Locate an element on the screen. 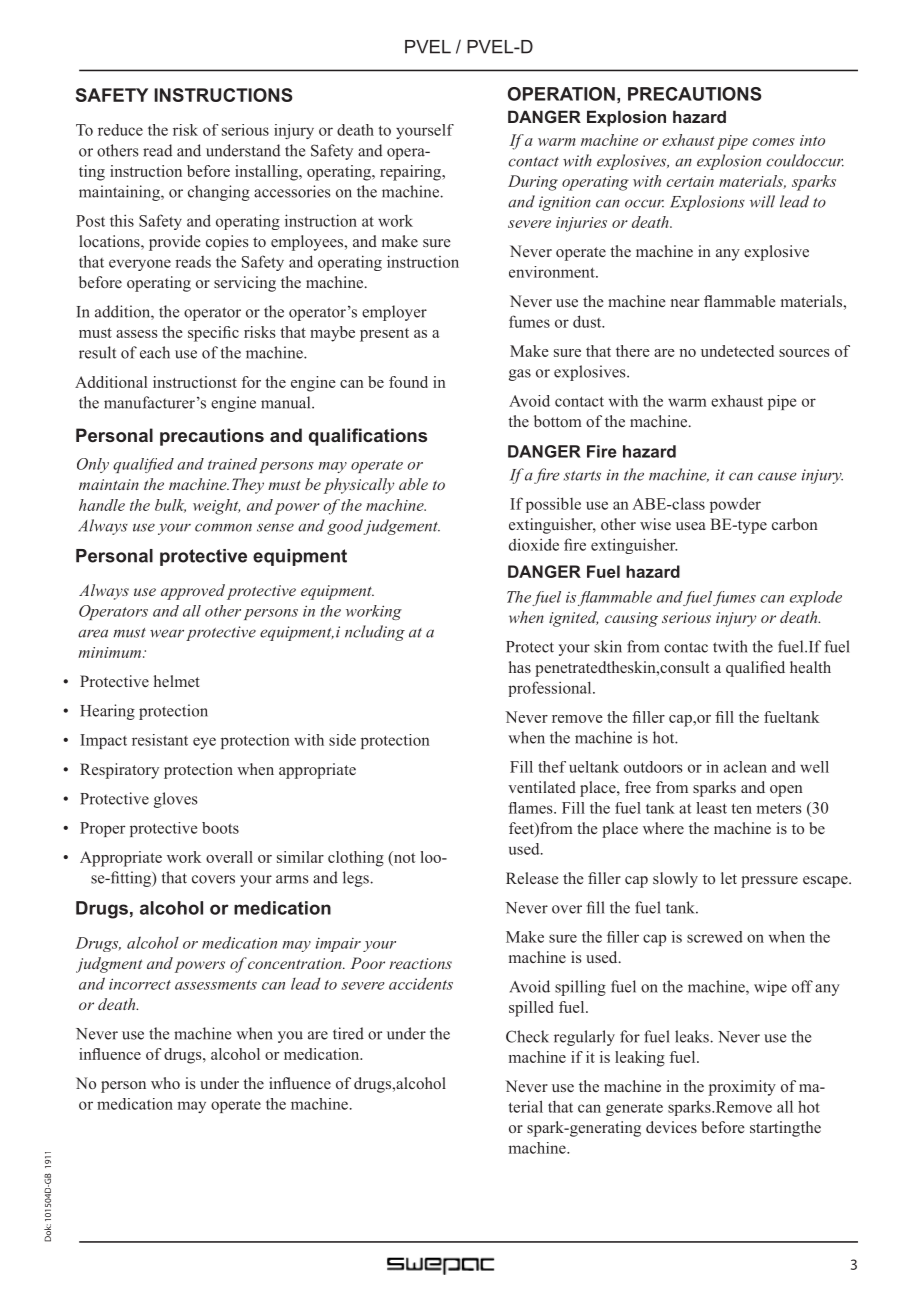 This screenshot has width=924, height=1308. repairing is located at coordinates (412, 173).
